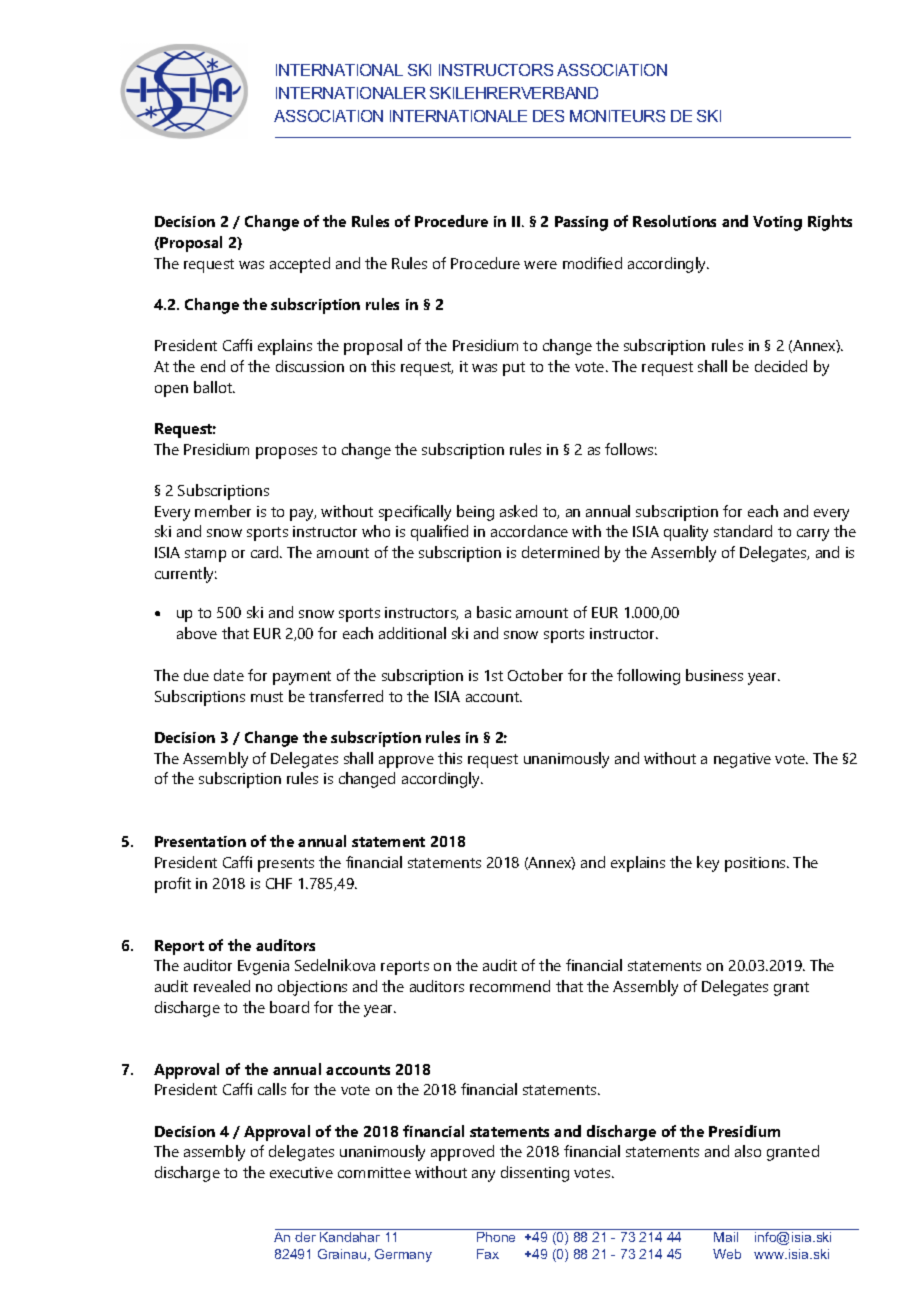 This screenshot has height=1308, width=924. What do you see at coordinates (726, 1237) in the screenshot?
I see `Mail` at bounding box center [726, 1237].
